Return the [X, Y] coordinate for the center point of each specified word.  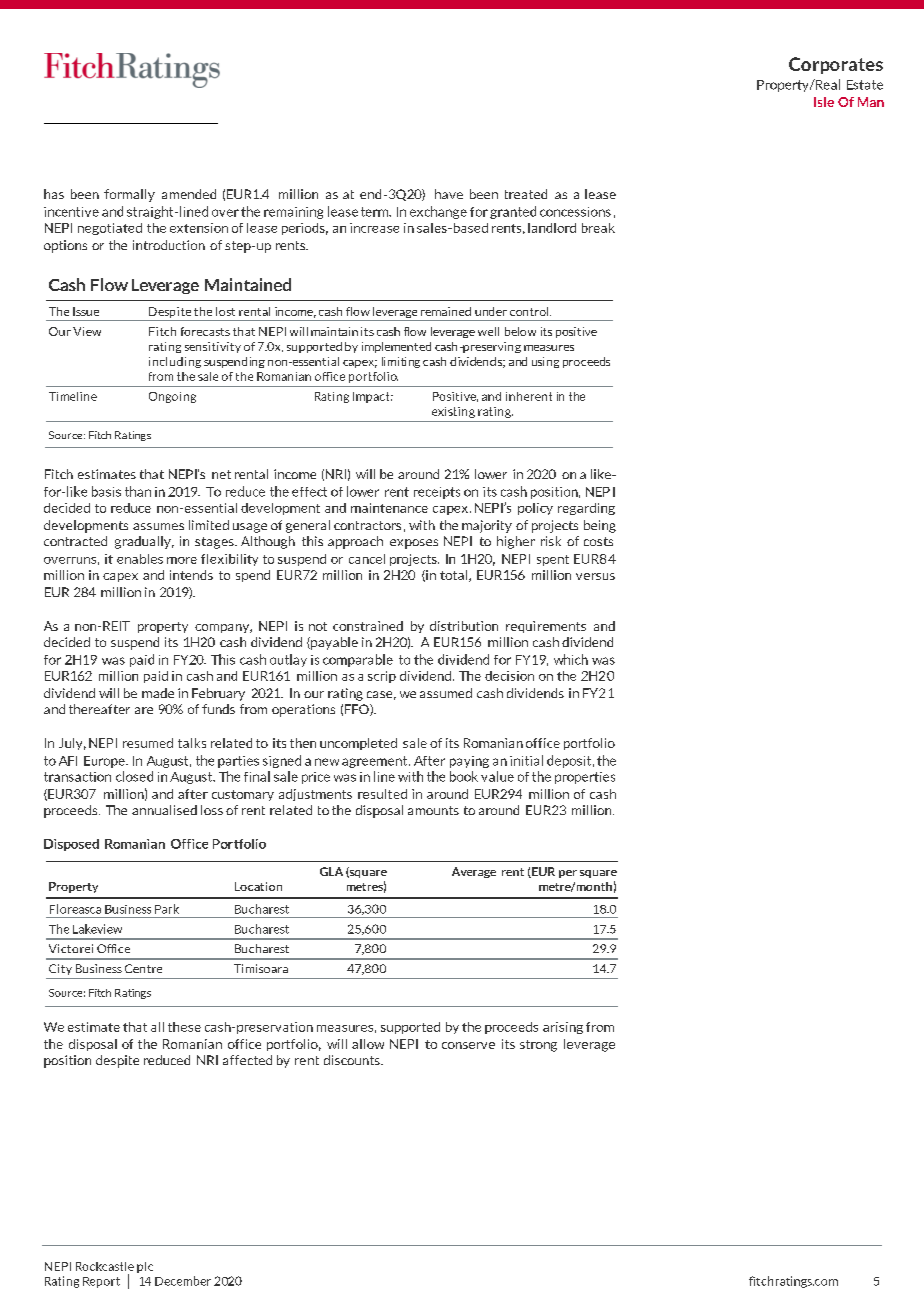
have [449, 194]
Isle [824, 102]
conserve [468, 1045]
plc [145, 1267]
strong [538, 1046]
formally [129, 195]
